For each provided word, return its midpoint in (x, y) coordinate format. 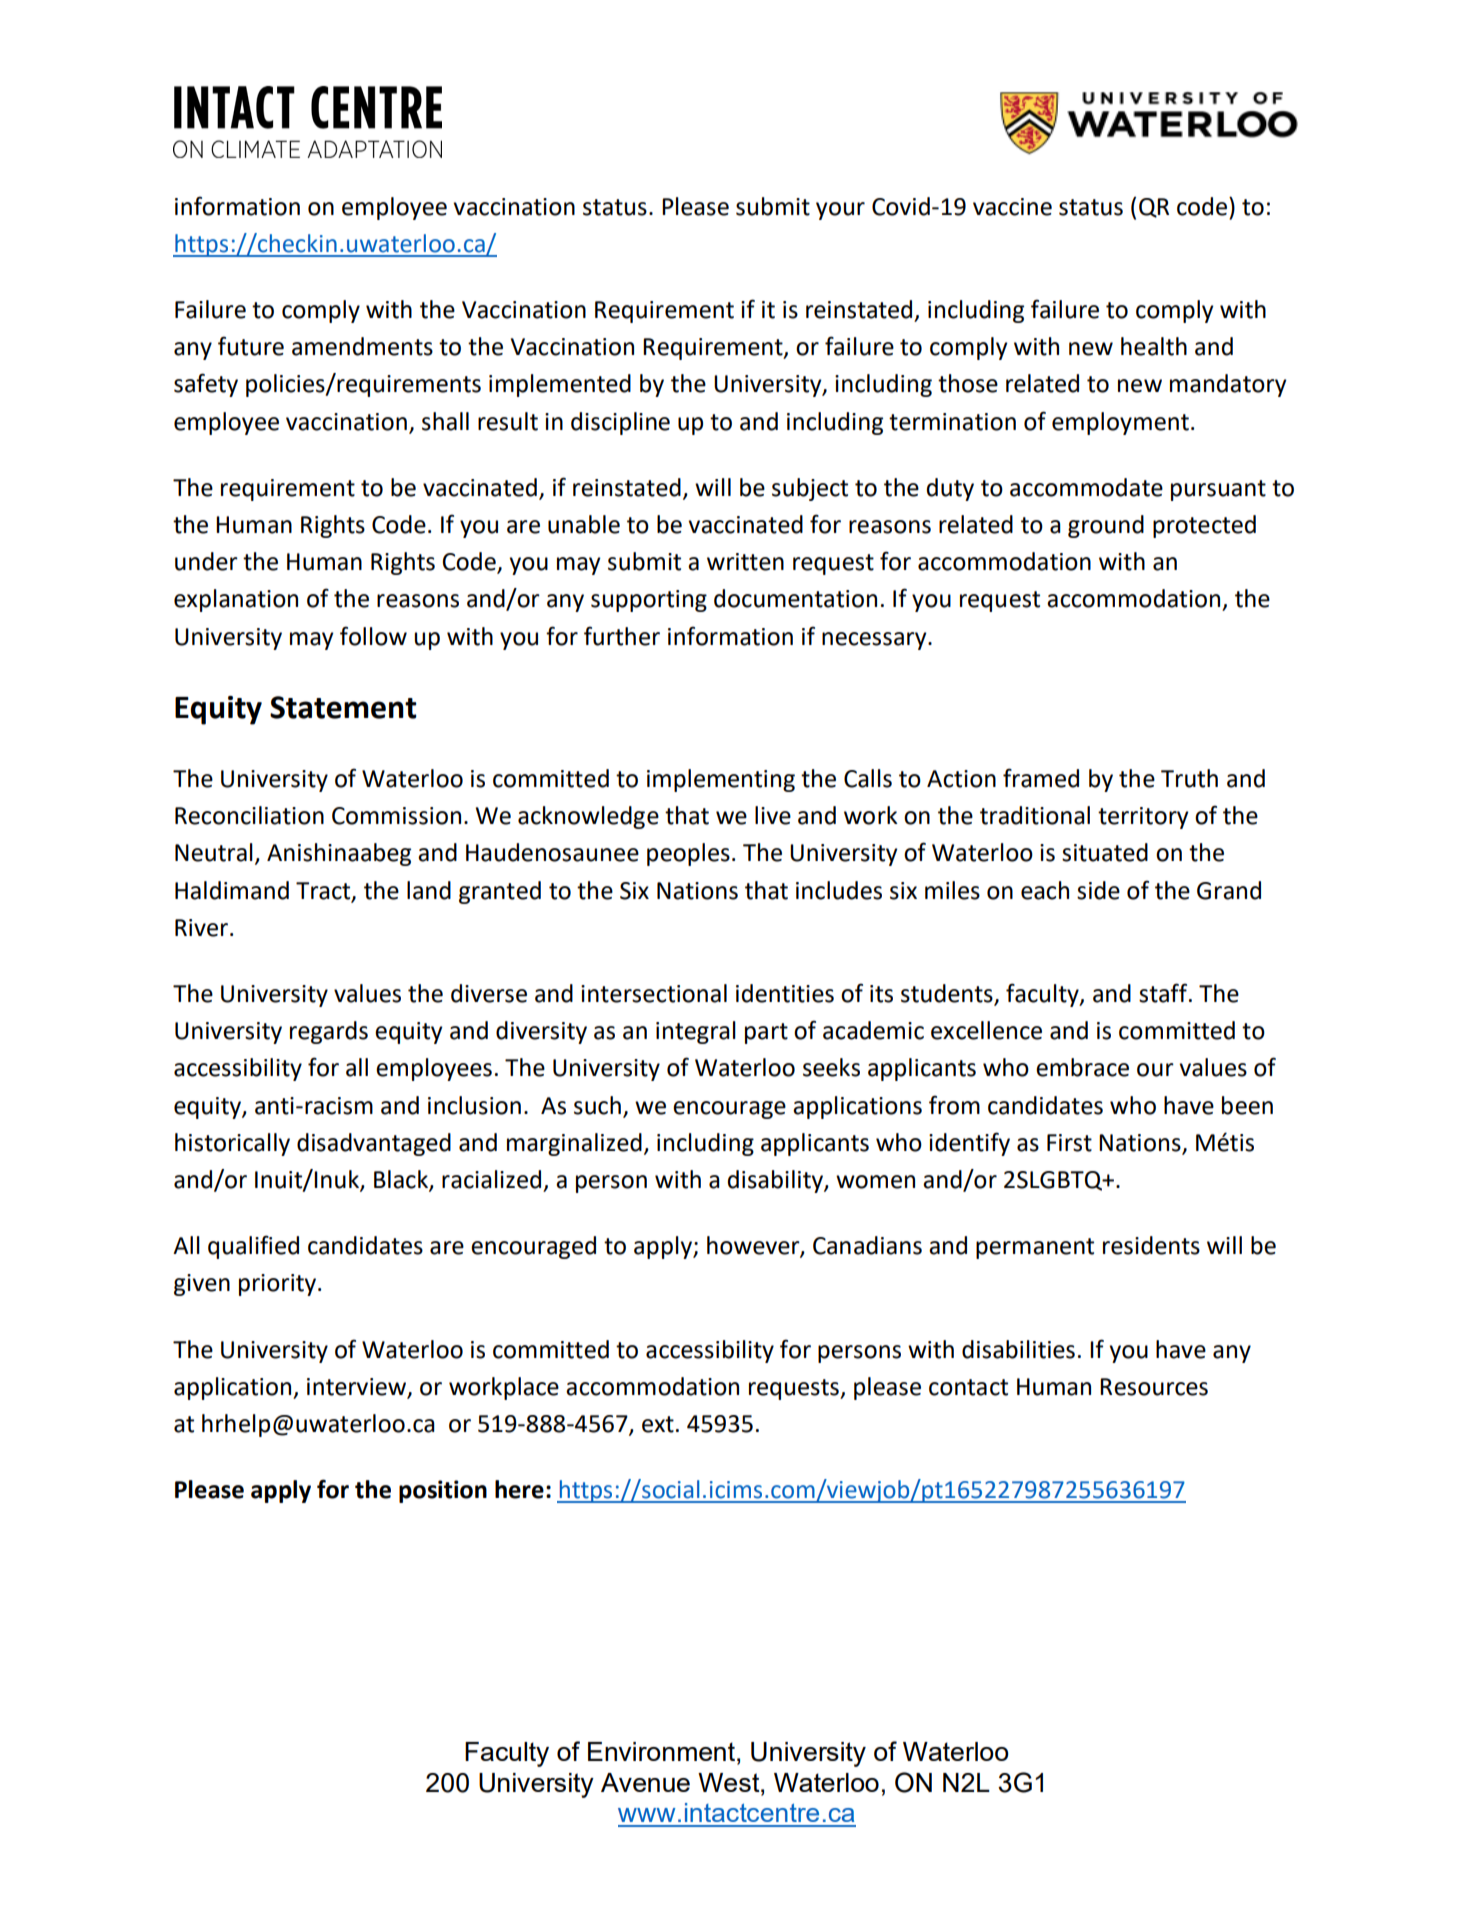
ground (1106, 526)
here (519, 1489)
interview (358, 1388)
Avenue (645, 1782)
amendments (362, 346)
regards (329, 1032)
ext (658, 1424)
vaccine (1012, 207)
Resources (1154, 1387)
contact (968, 1387)
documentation (795, 598)
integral (696, 1032)
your (840, 211)
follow (373, 636)
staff (1164, 993)
